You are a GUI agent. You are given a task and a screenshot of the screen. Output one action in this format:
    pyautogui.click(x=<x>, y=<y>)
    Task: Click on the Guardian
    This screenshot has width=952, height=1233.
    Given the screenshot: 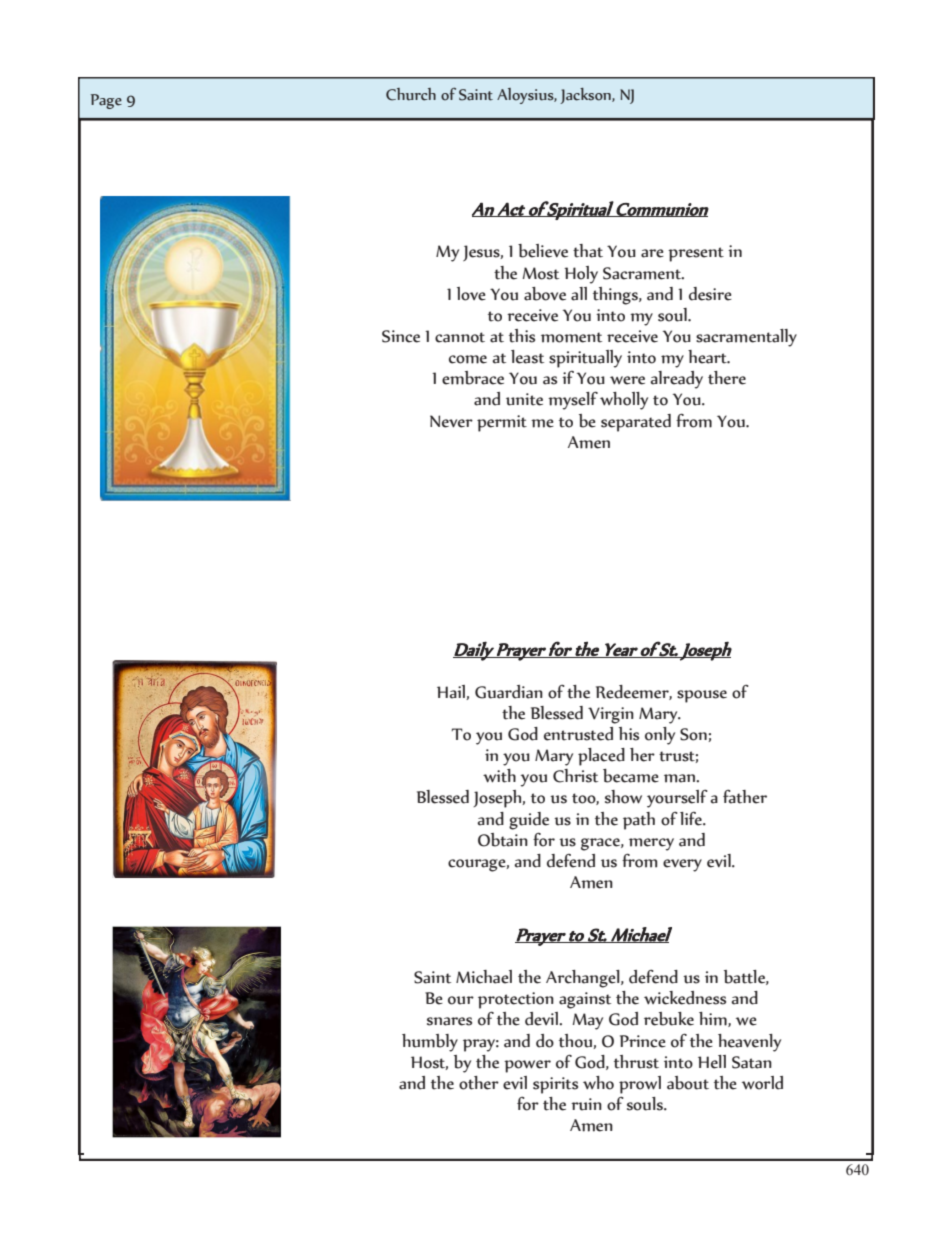 What is the action you would take?
    pyautogui.click(x=509, y=692)
